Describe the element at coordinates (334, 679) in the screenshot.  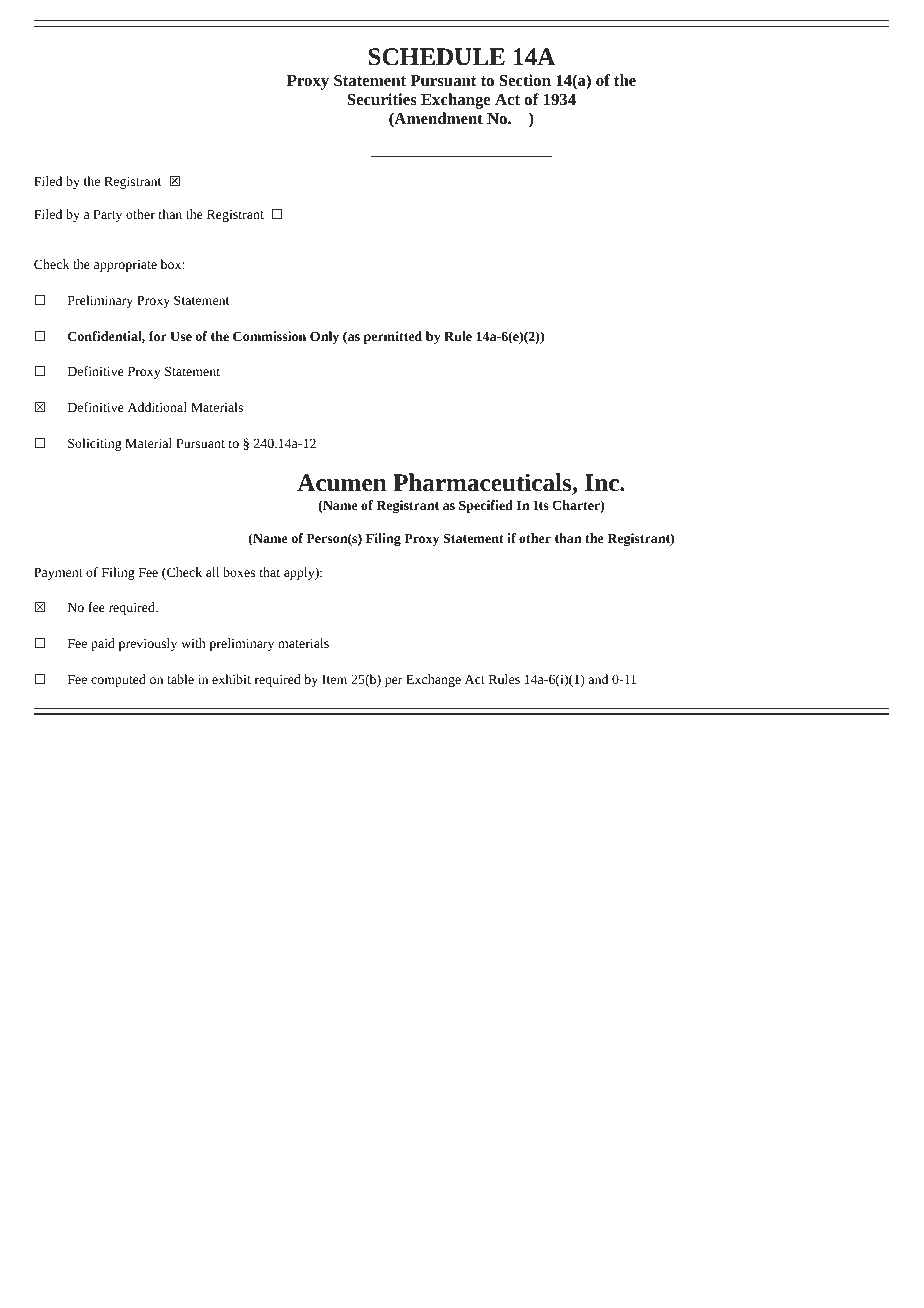
I see `Item` at that location.
